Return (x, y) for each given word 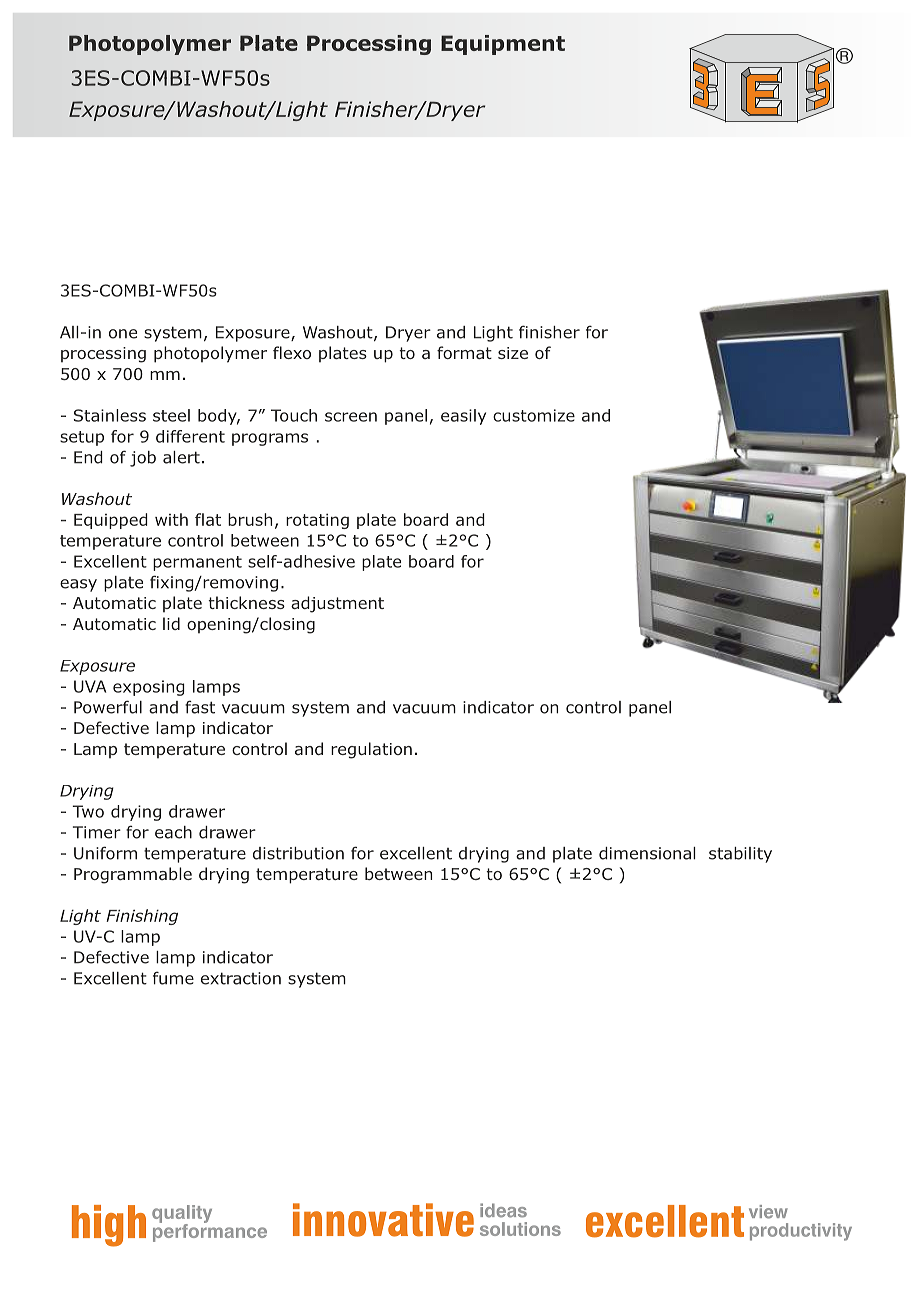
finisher (549, 332)
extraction (241, 978)
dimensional (647, 853)
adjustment (337, 604)
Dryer (408, 334)
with (171, 519)
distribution (298, 853)
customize (534, 415)
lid (171, 623)
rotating (317, 521)
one (123, 334)
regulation (371, 750)
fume (173, 978)
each (173, 832)
